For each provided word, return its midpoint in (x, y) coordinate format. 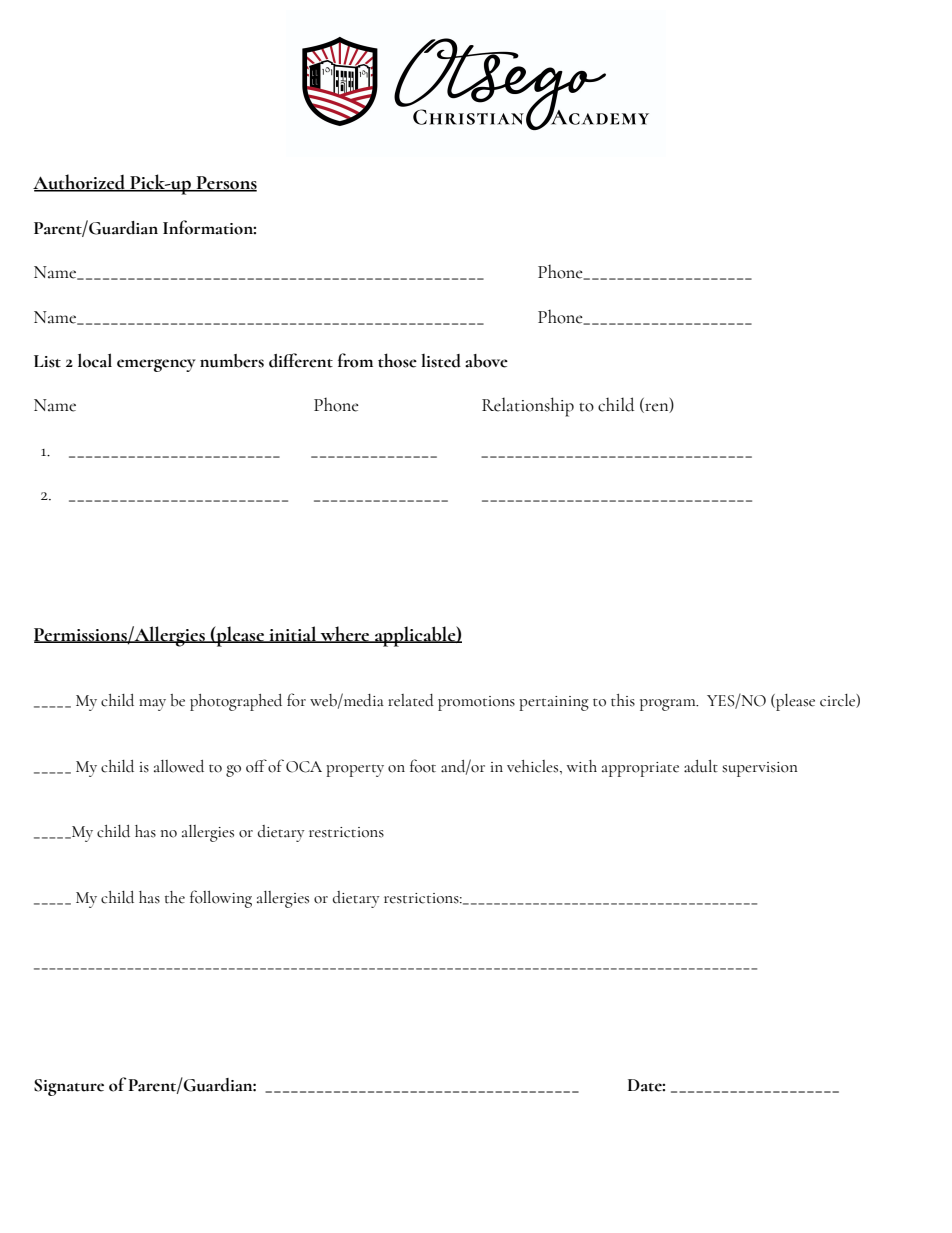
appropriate (640, 769)
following (221, 899)
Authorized (80, 182)
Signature (69, 1087)
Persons (225, 183)
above (486, 361)
